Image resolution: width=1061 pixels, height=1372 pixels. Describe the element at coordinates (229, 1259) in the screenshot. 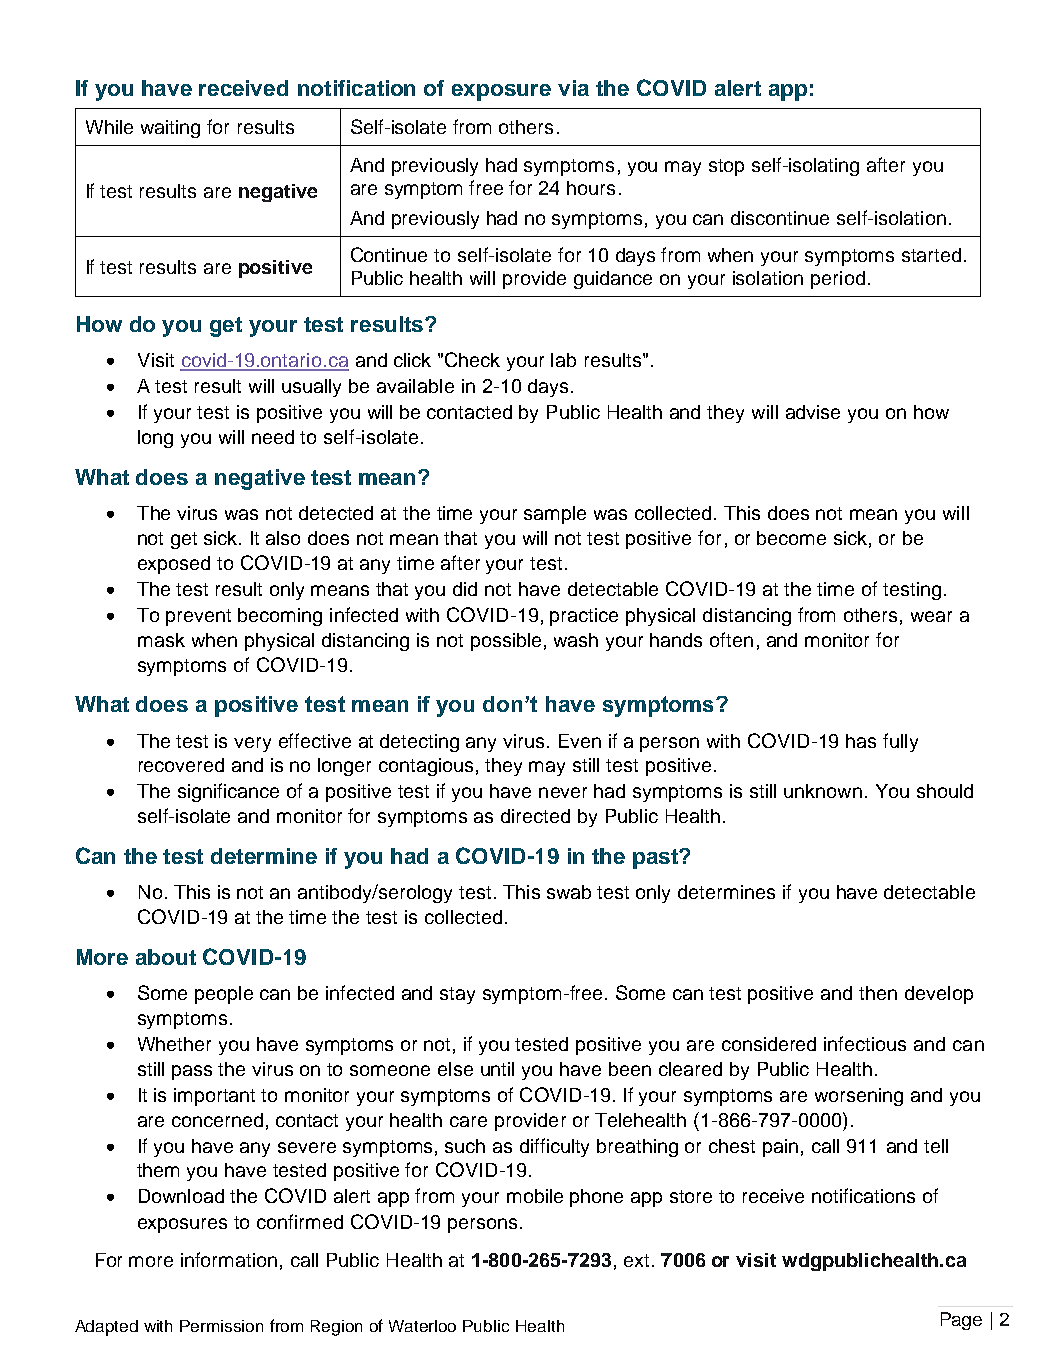

I see `information` at that location.
